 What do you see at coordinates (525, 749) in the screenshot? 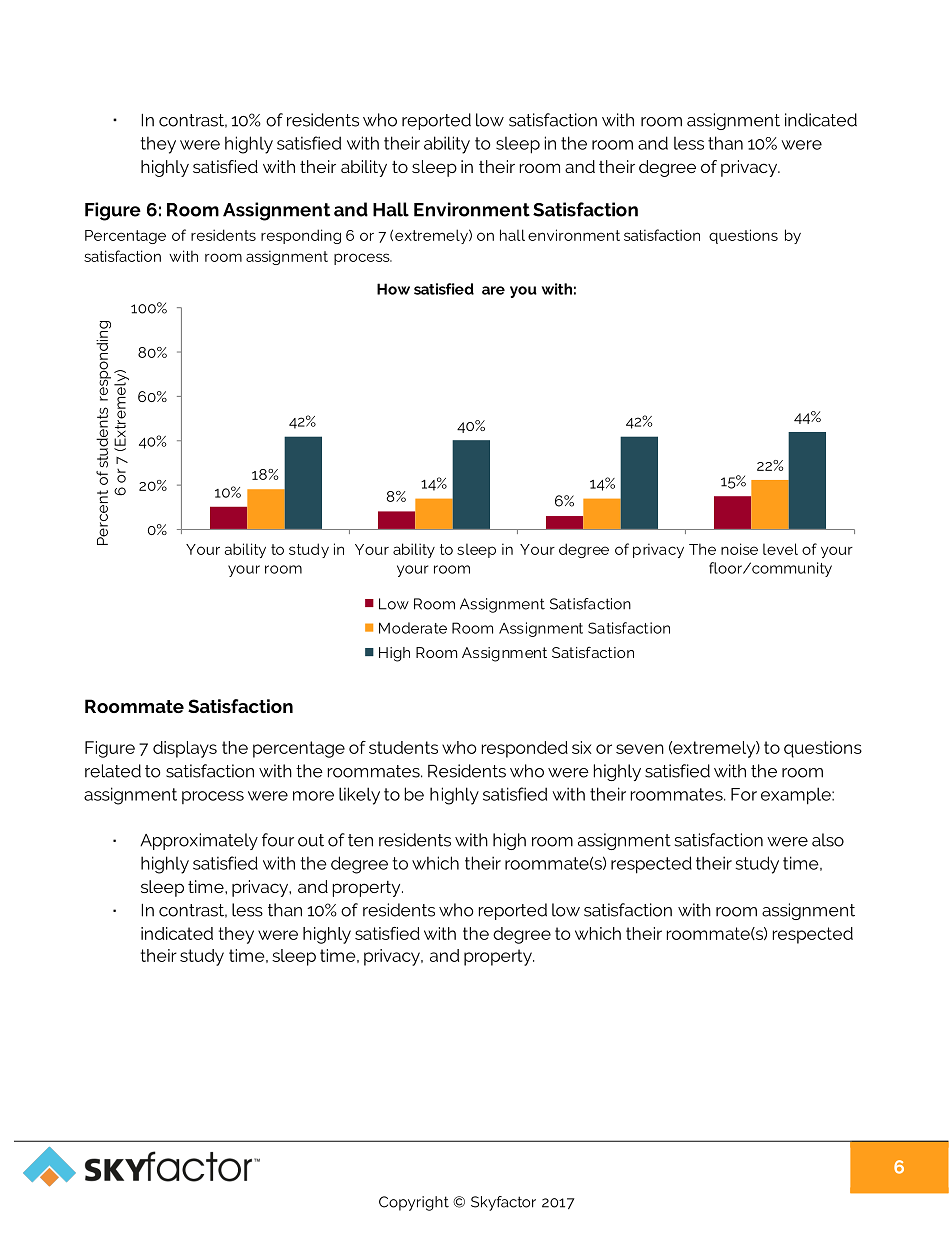
I see `responded` at bounding box center [525, 749].
